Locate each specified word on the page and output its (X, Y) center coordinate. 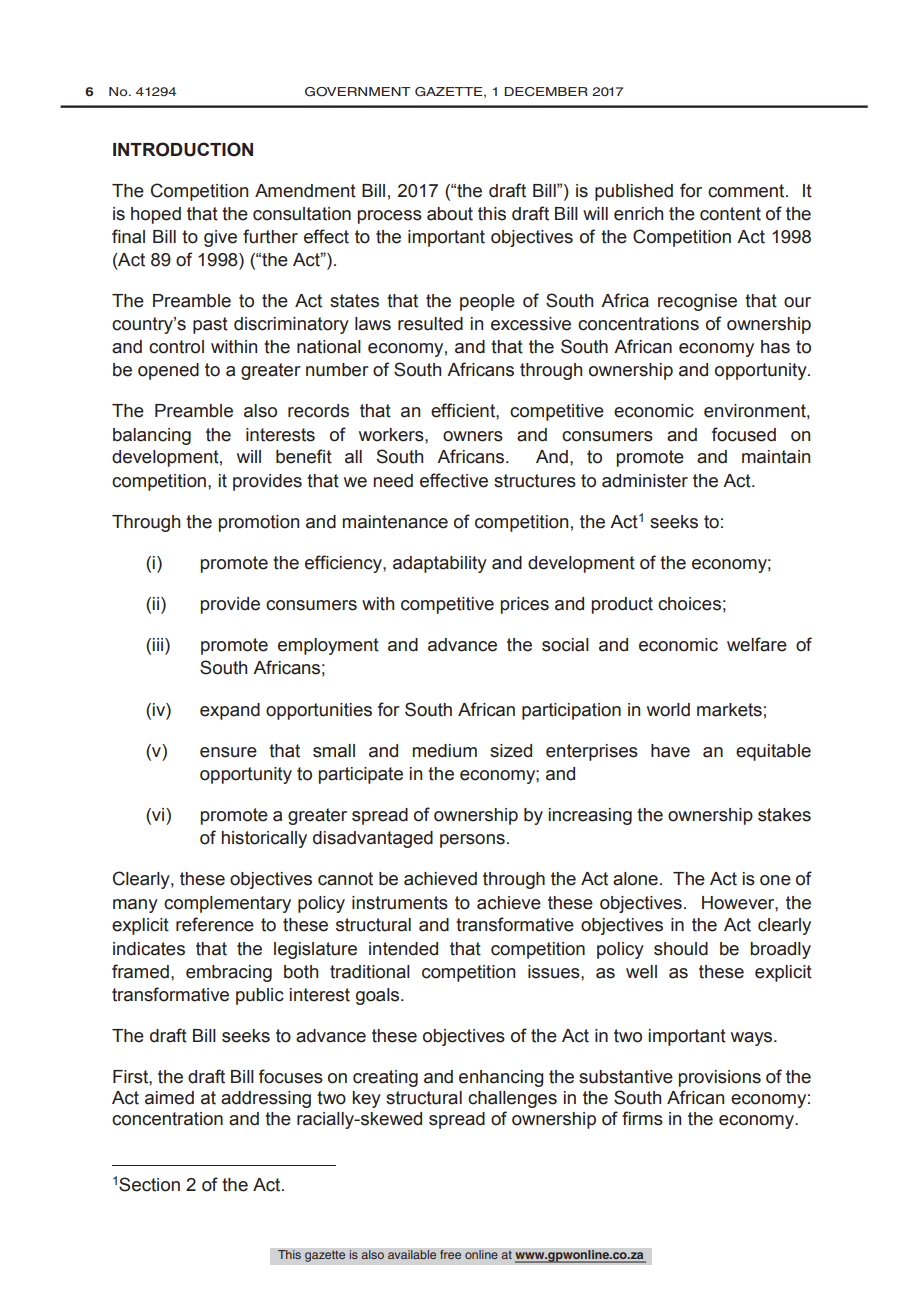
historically (264, 839)
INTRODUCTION (183, 149)
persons (472, 841)
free (451, 1255)
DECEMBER (546, 91)
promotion (259, 523)
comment (747, 191)
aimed (169, 1098)
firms (642, 1118)
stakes (784, 815)
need (393, 481)
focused (744, 434)
